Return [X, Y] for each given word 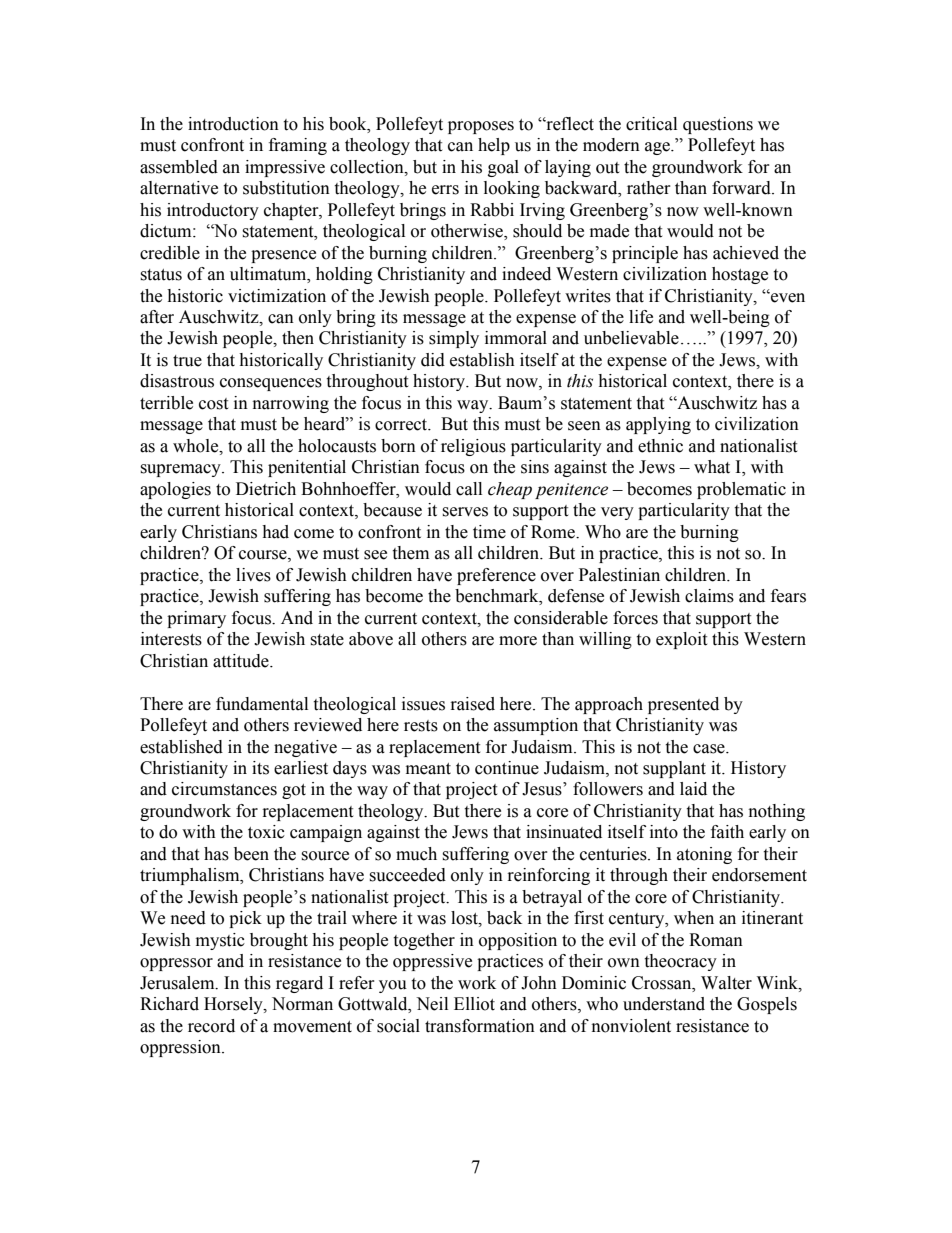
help [494, 146]
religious [473, 447]
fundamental [262, 704]
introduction [233, 124]
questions [718, 125]
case [710, 749]
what [712, 467]
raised [473, 704]
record [211, 1026]
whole [197, 446]
